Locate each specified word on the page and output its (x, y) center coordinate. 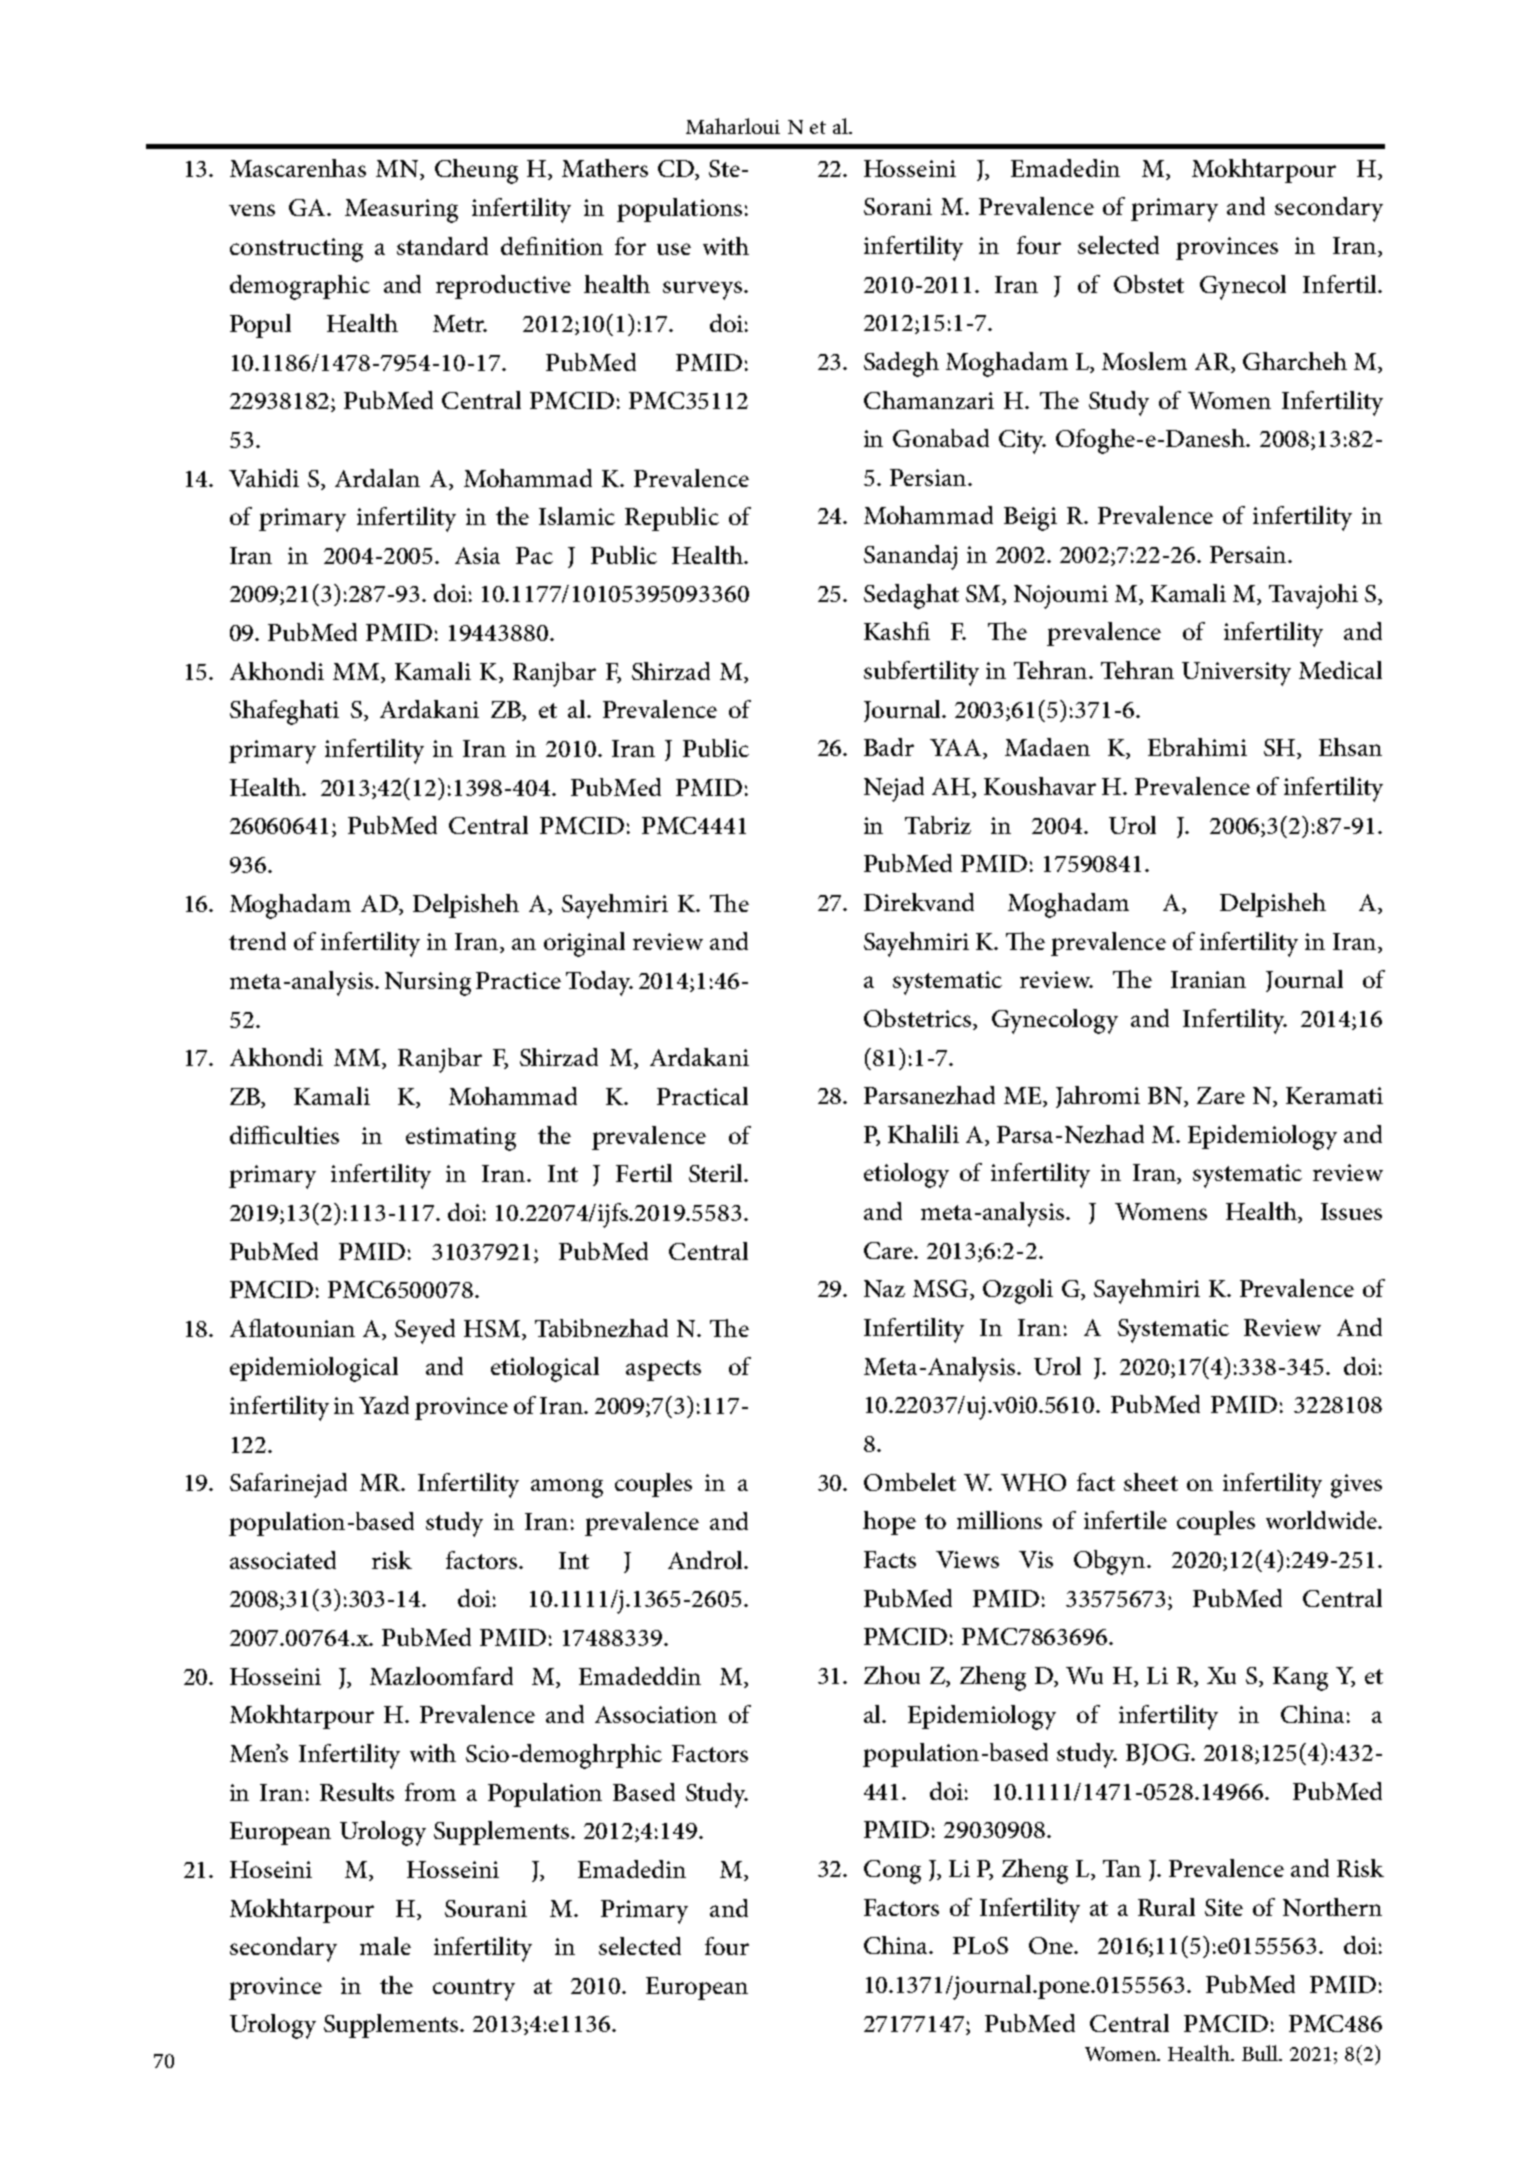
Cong (892, 1872)
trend (257, 941)
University (1236, 674)
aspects (663, 1370)
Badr (889, 747)
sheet (1151, 1482)
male (385, 1946)
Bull (1261, 2053)
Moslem (1144, 361)
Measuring (401, 211)
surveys (704, 290)
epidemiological (314, 1369)
